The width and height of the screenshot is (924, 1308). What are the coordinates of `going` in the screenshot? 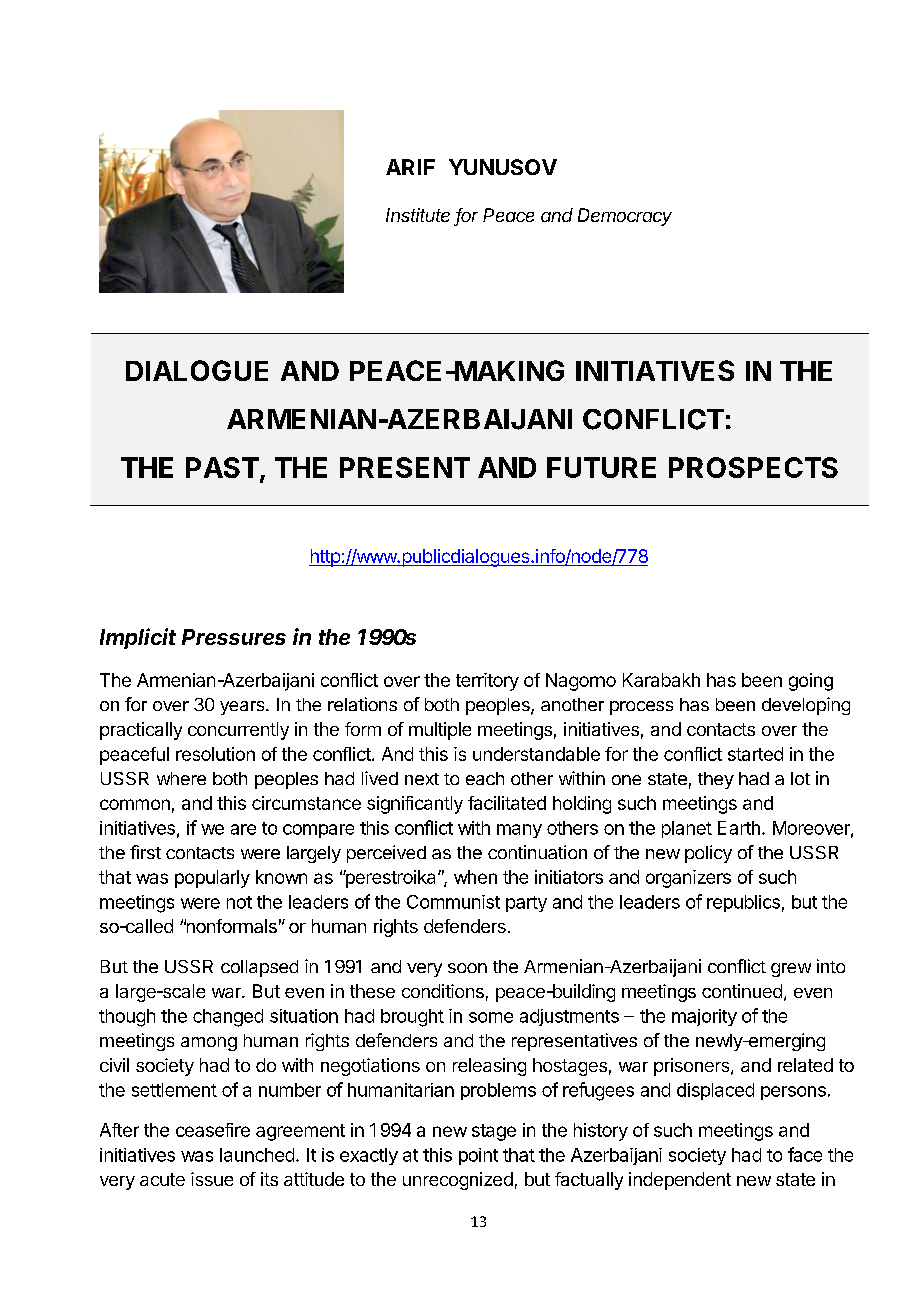 It's located at (811, 682).
